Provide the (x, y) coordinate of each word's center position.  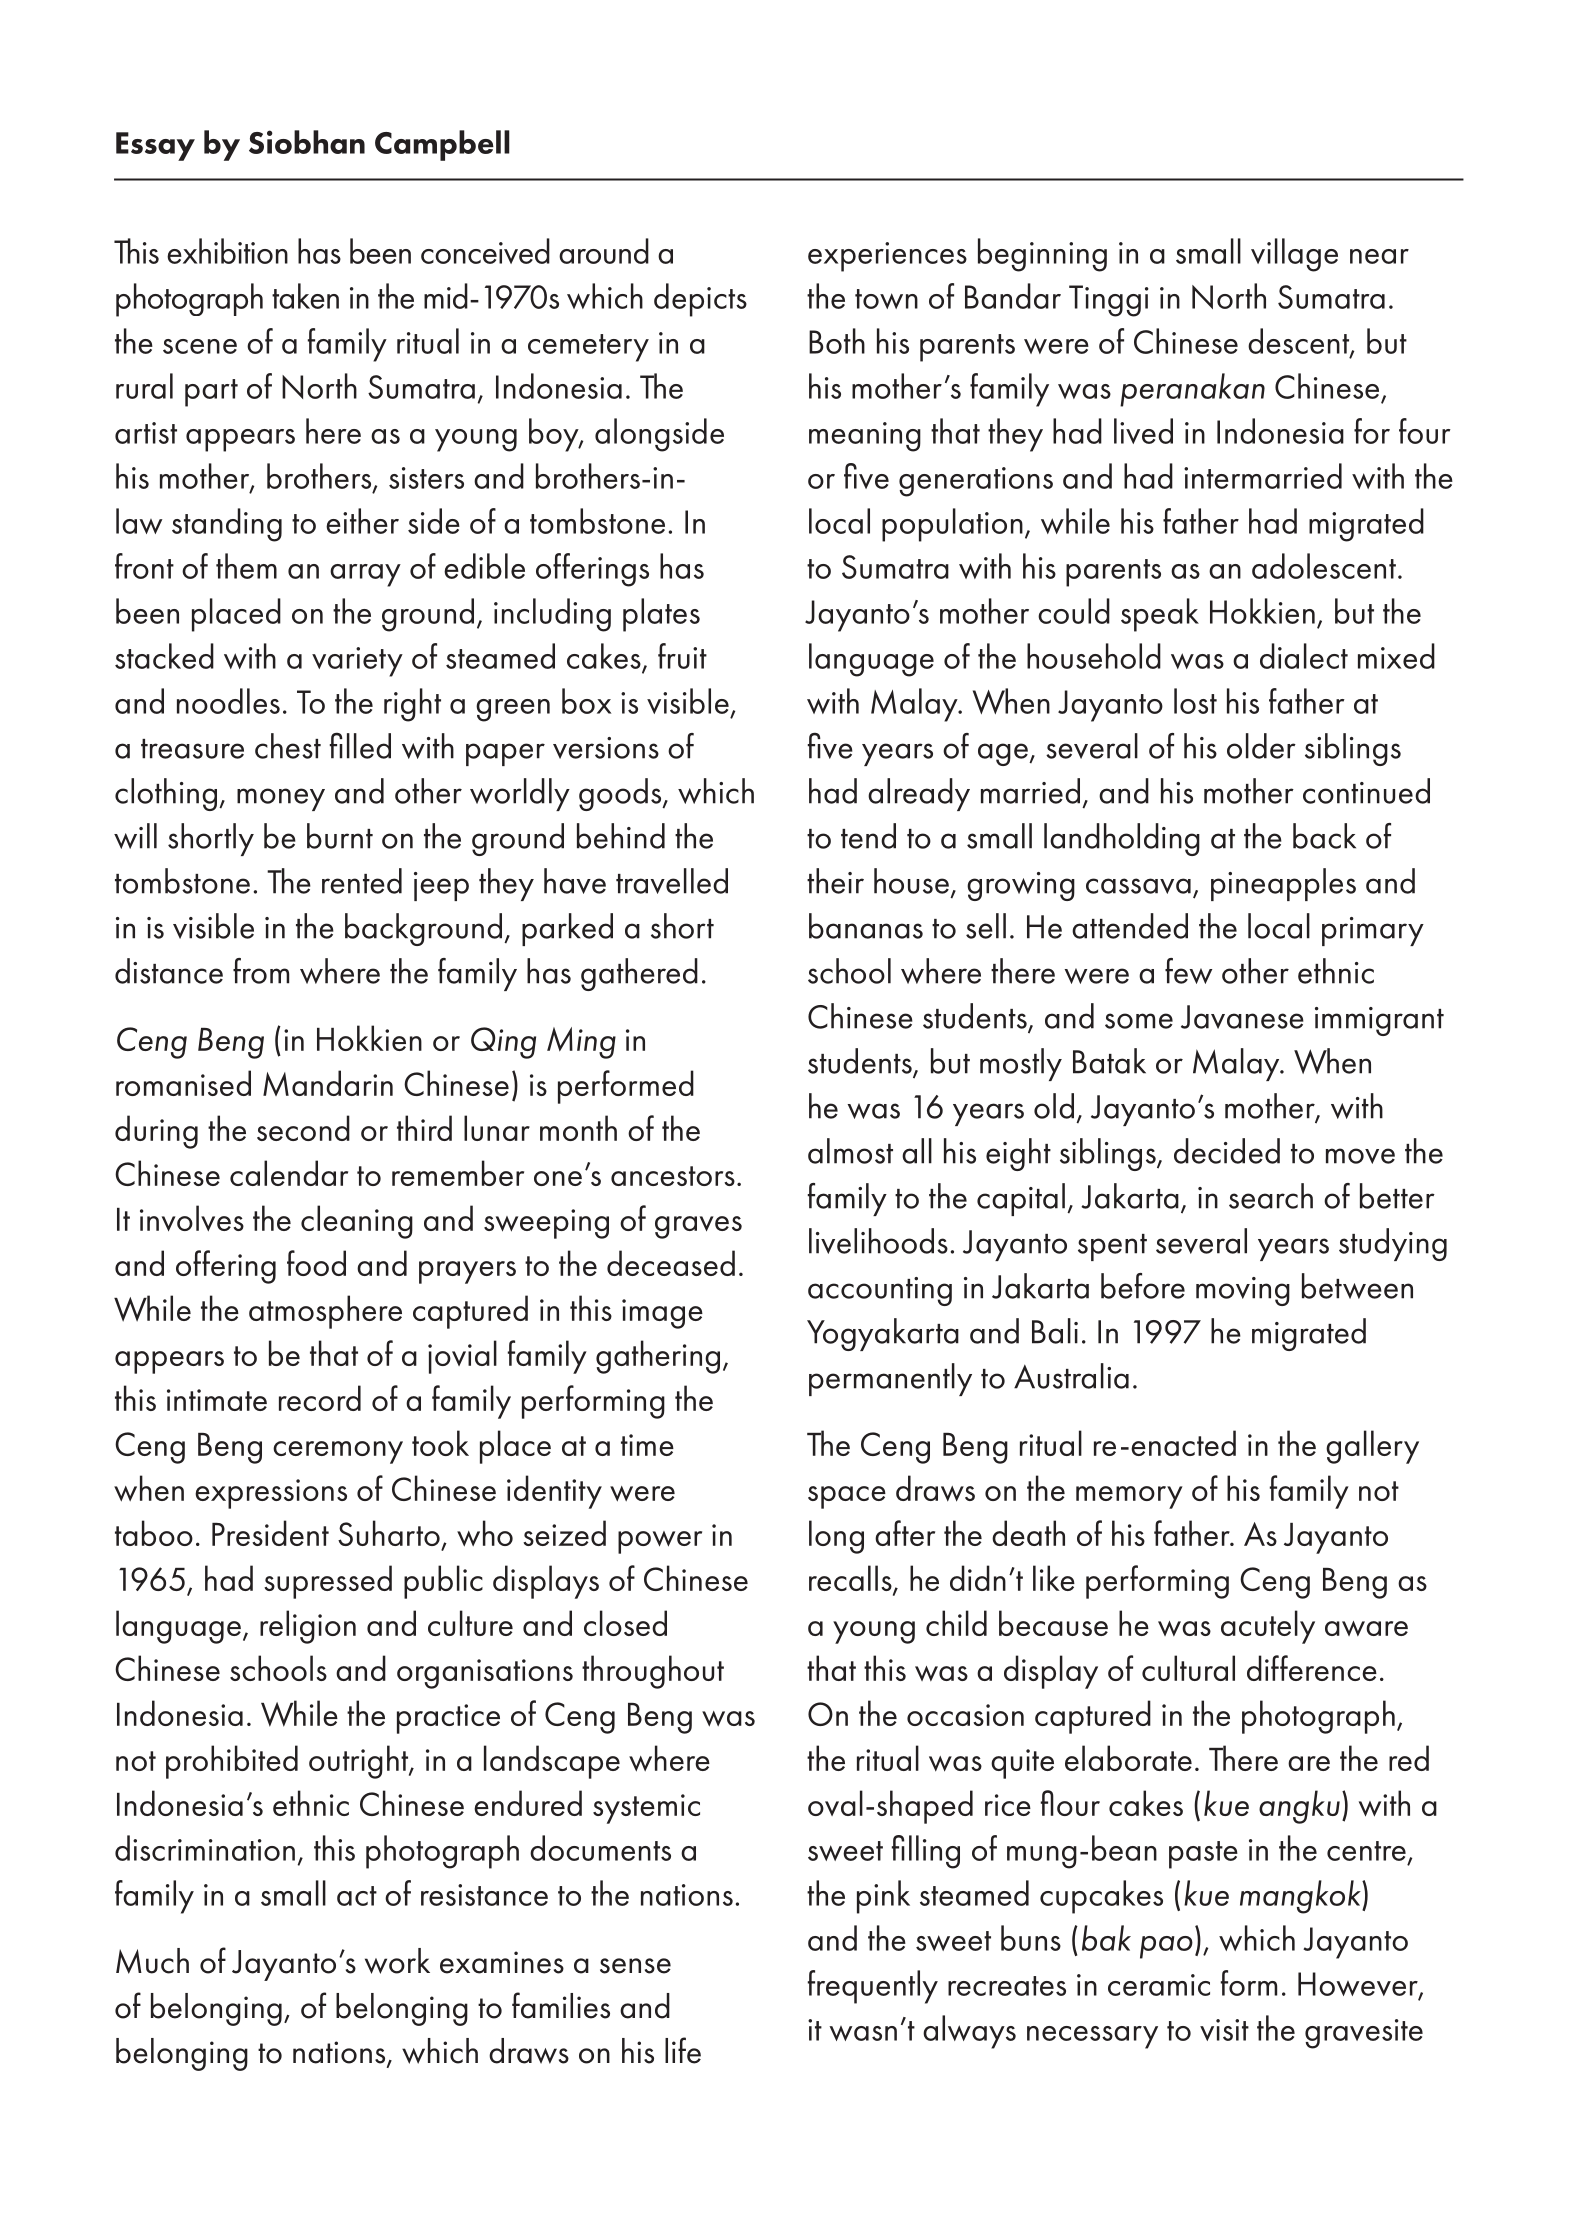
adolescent (1324, 566)
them (246, 566)
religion (308, 1627)
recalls (851, 1579)
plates (661, 615)
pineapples (1283, 884)
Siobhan (307, 142)
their (835, 881)
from (261, 971)
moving (1243, 1291)
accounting (880, 1291)
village (1294, 255)
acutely (1268, 1627)
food (316, 1263)
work (397, 1961)
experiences (887, 257)
